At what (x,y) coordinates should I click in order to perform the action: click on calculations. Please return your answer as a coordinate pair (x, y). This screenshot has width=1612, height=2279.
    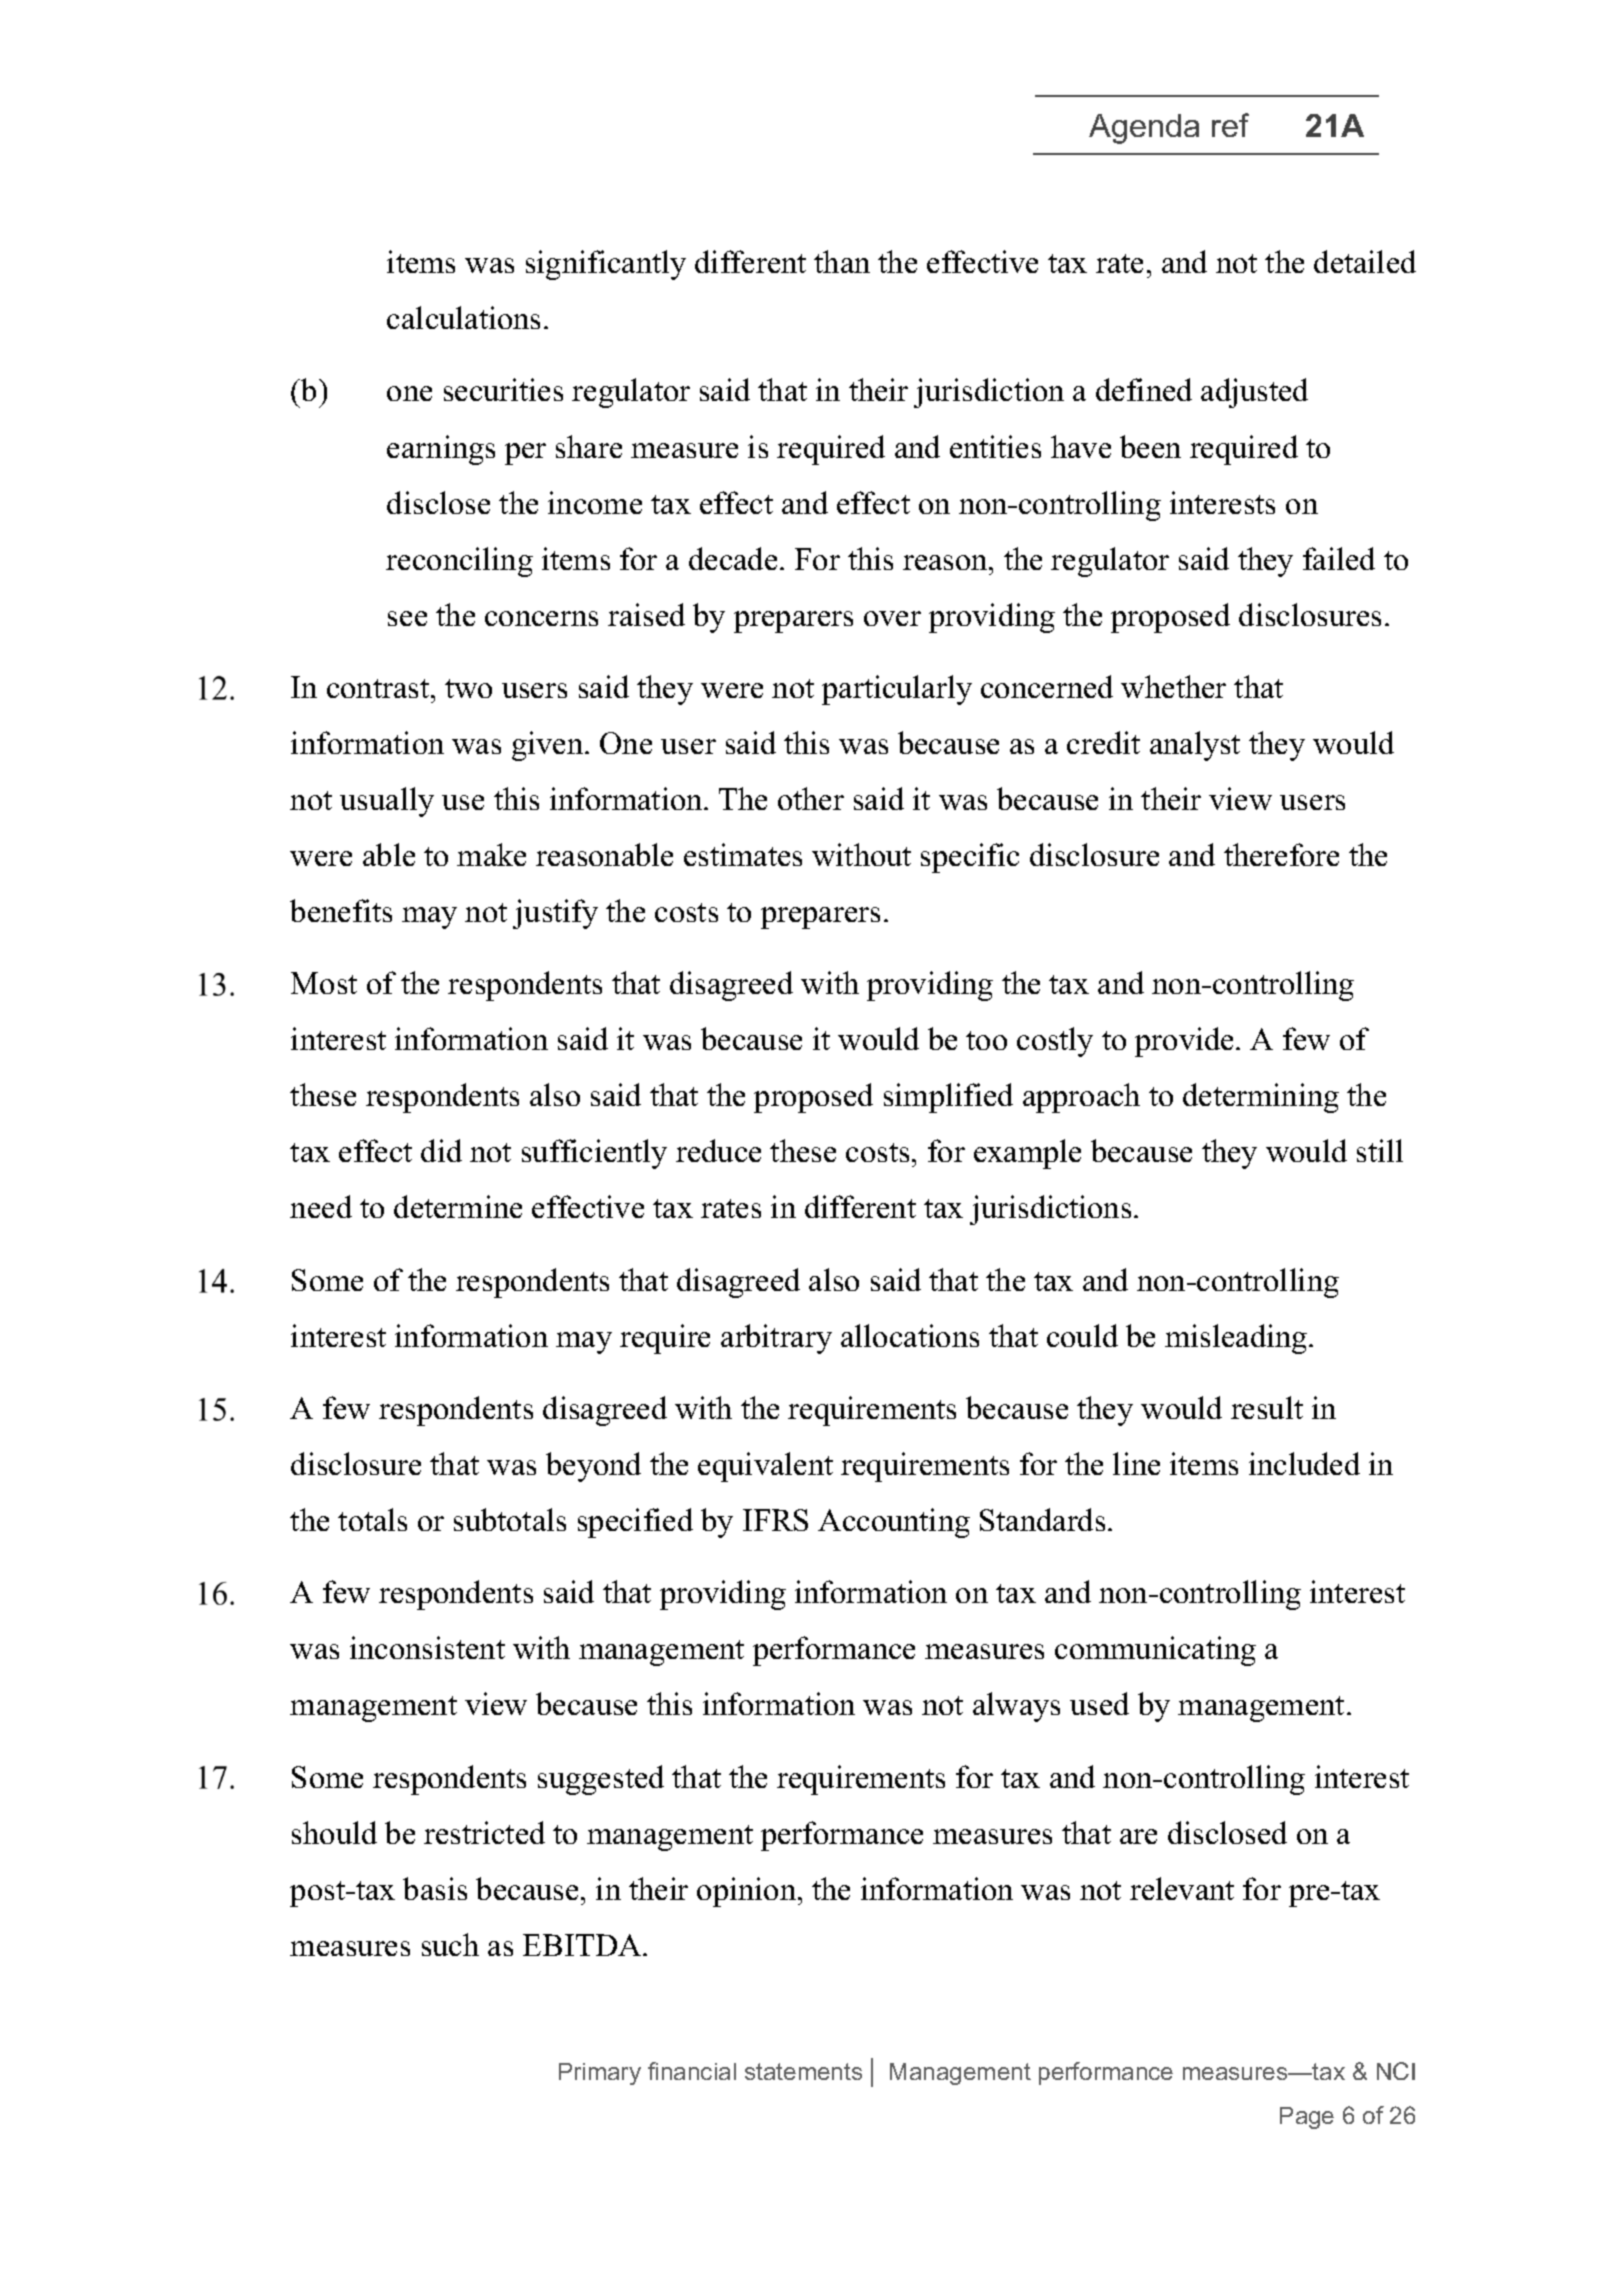
    Looking at the image, I should click on (463, 317).
